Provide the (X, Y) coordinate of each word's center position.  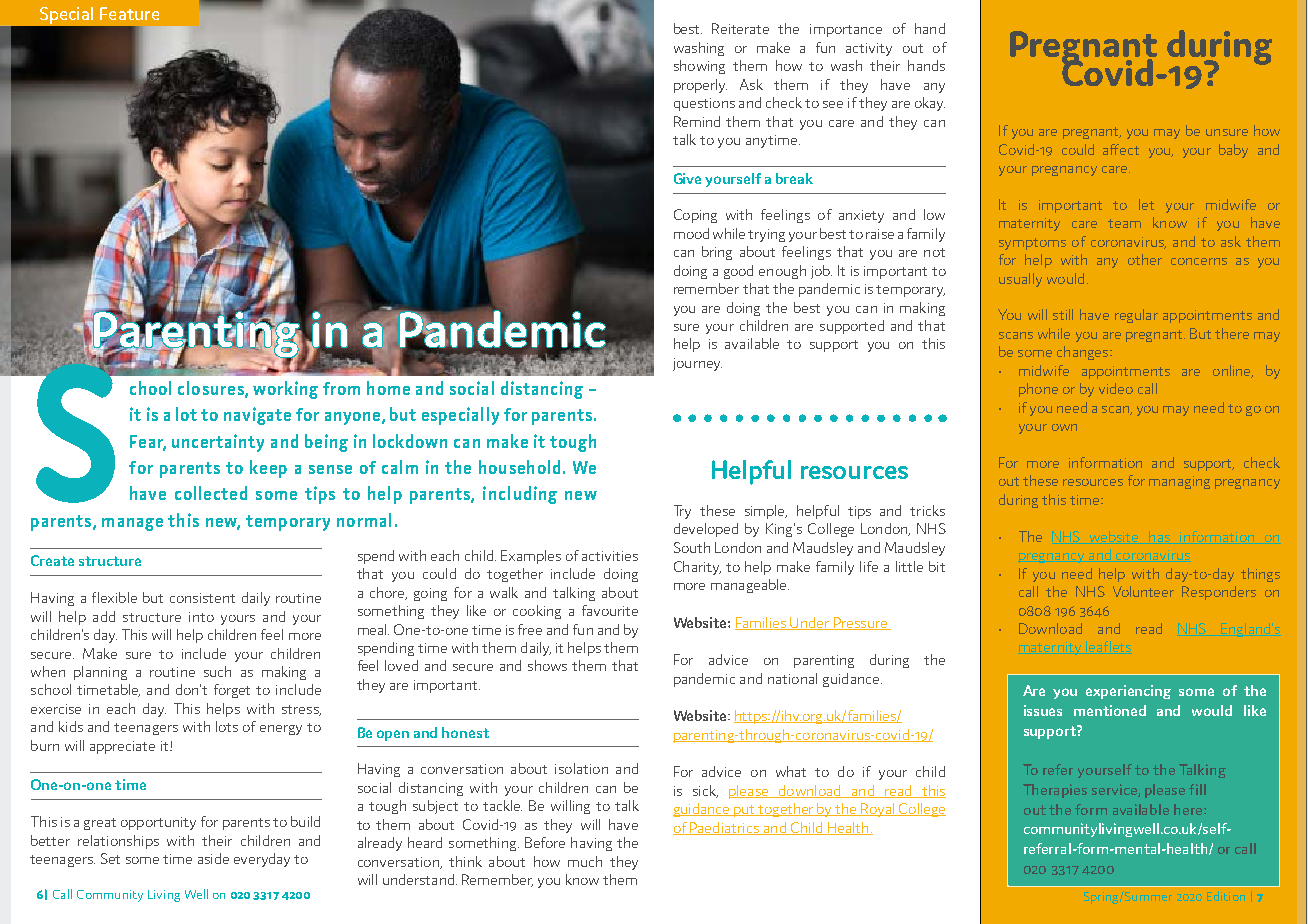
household (519, 467)
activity (869, 49)
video (1116, 388)
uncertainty (218, 443)
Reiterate (740, 28)
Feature (129, 13)
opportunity (158, 823)
